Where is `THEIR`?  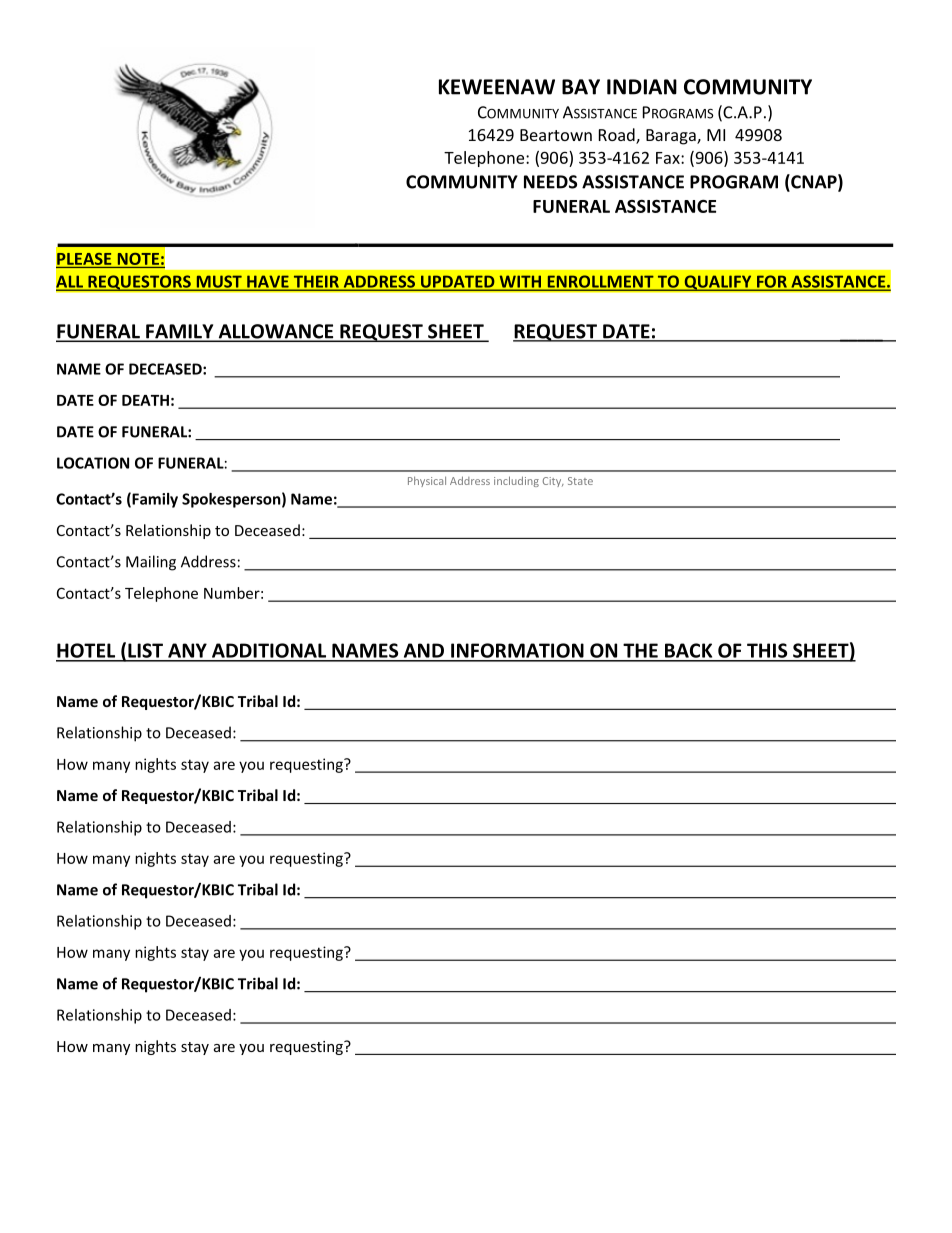
THEIR is located at coordinates (316, 282).
